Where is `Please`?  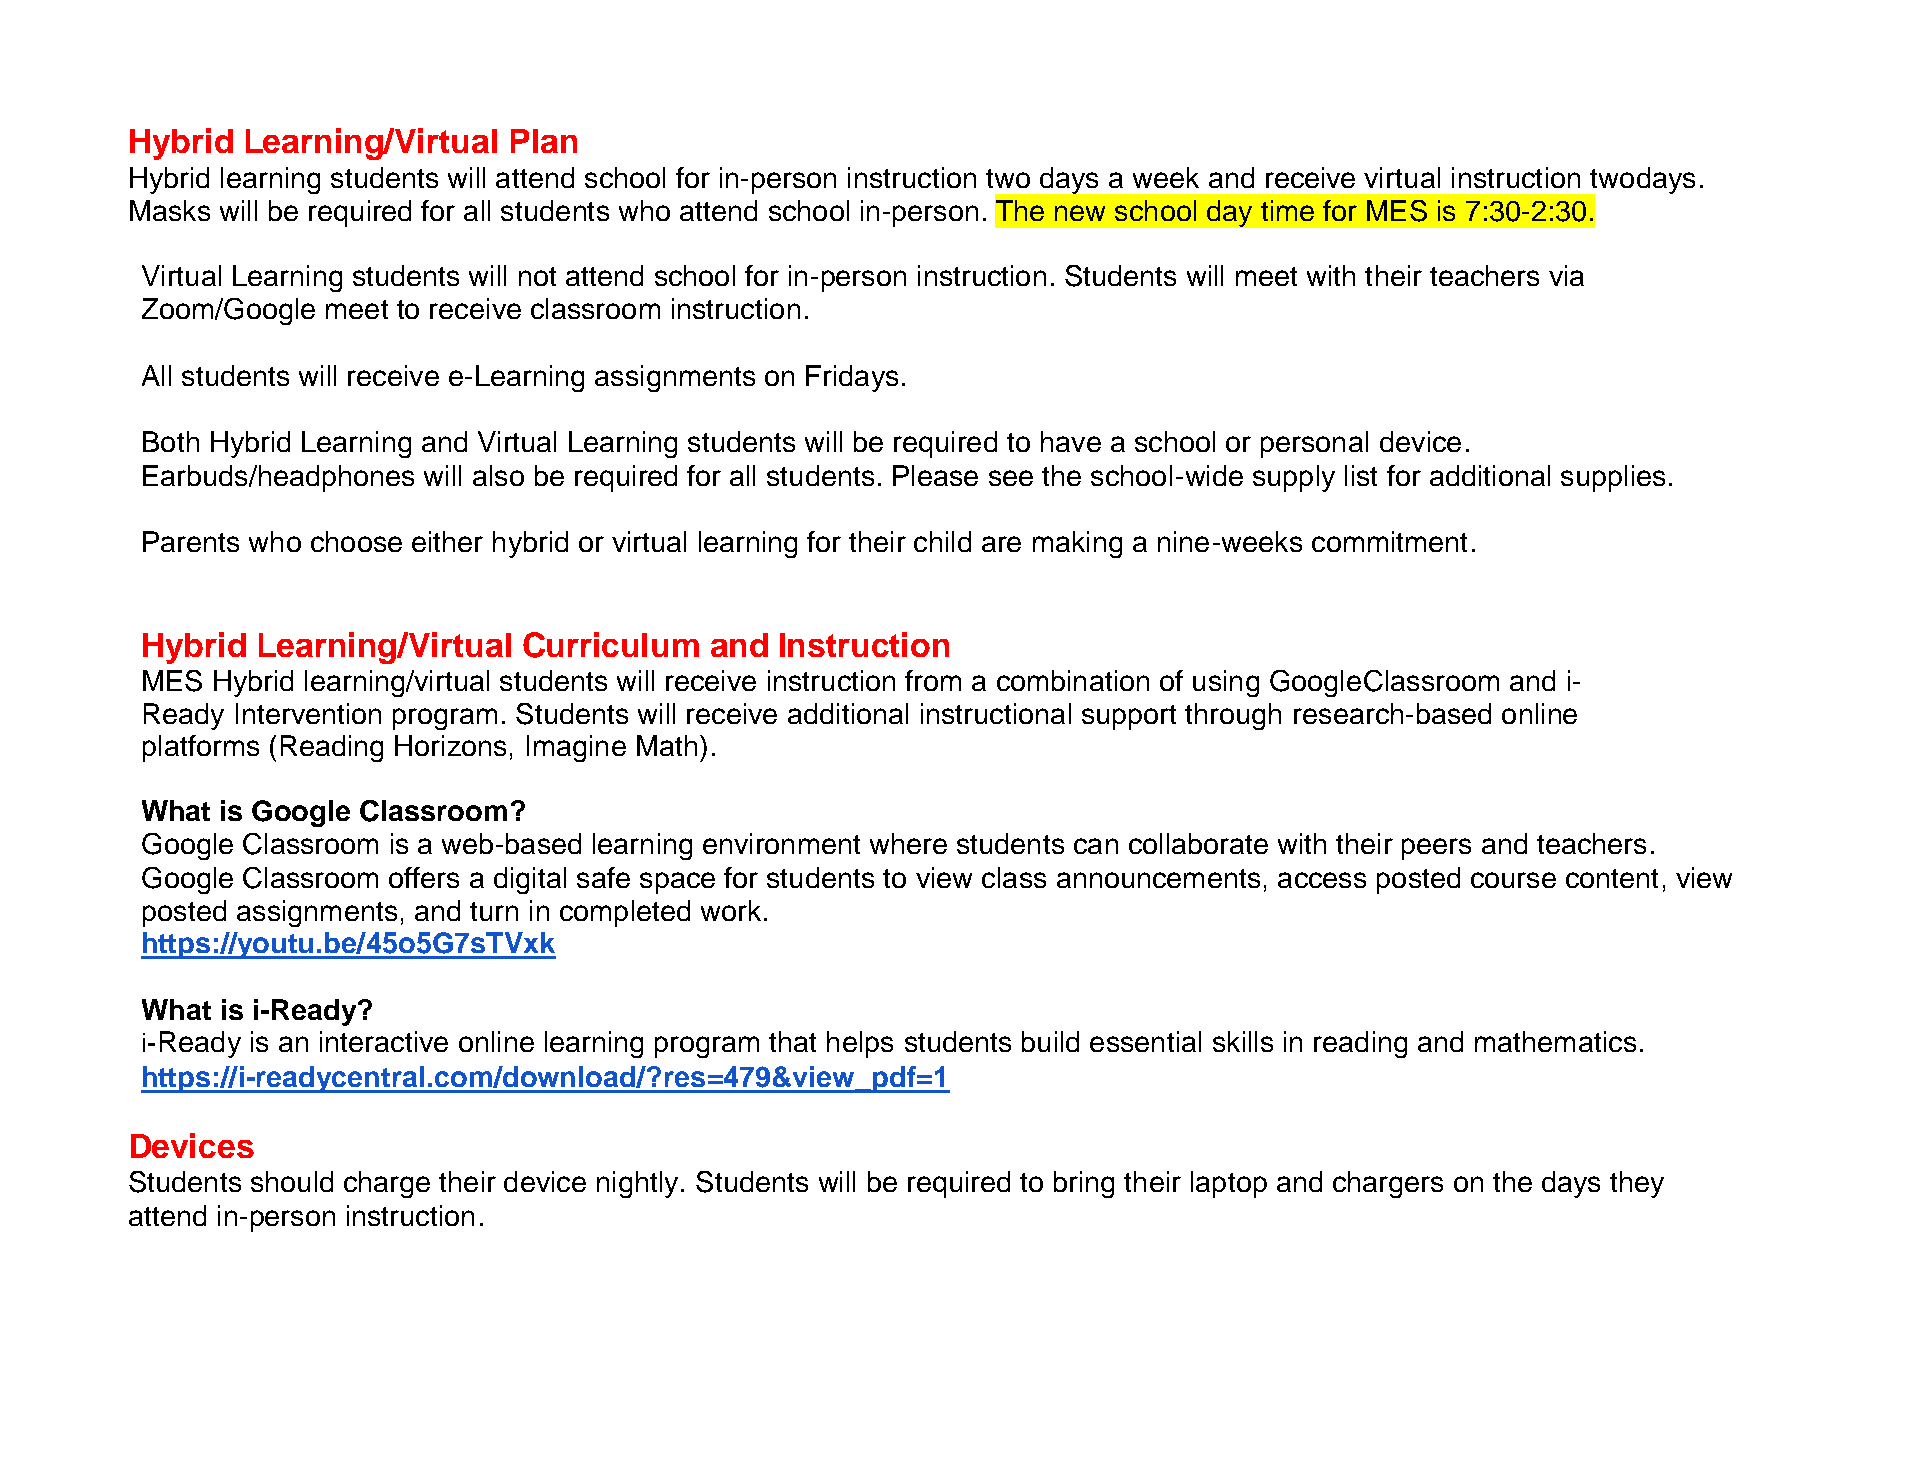
Please is located at coordinates (935, 475).
